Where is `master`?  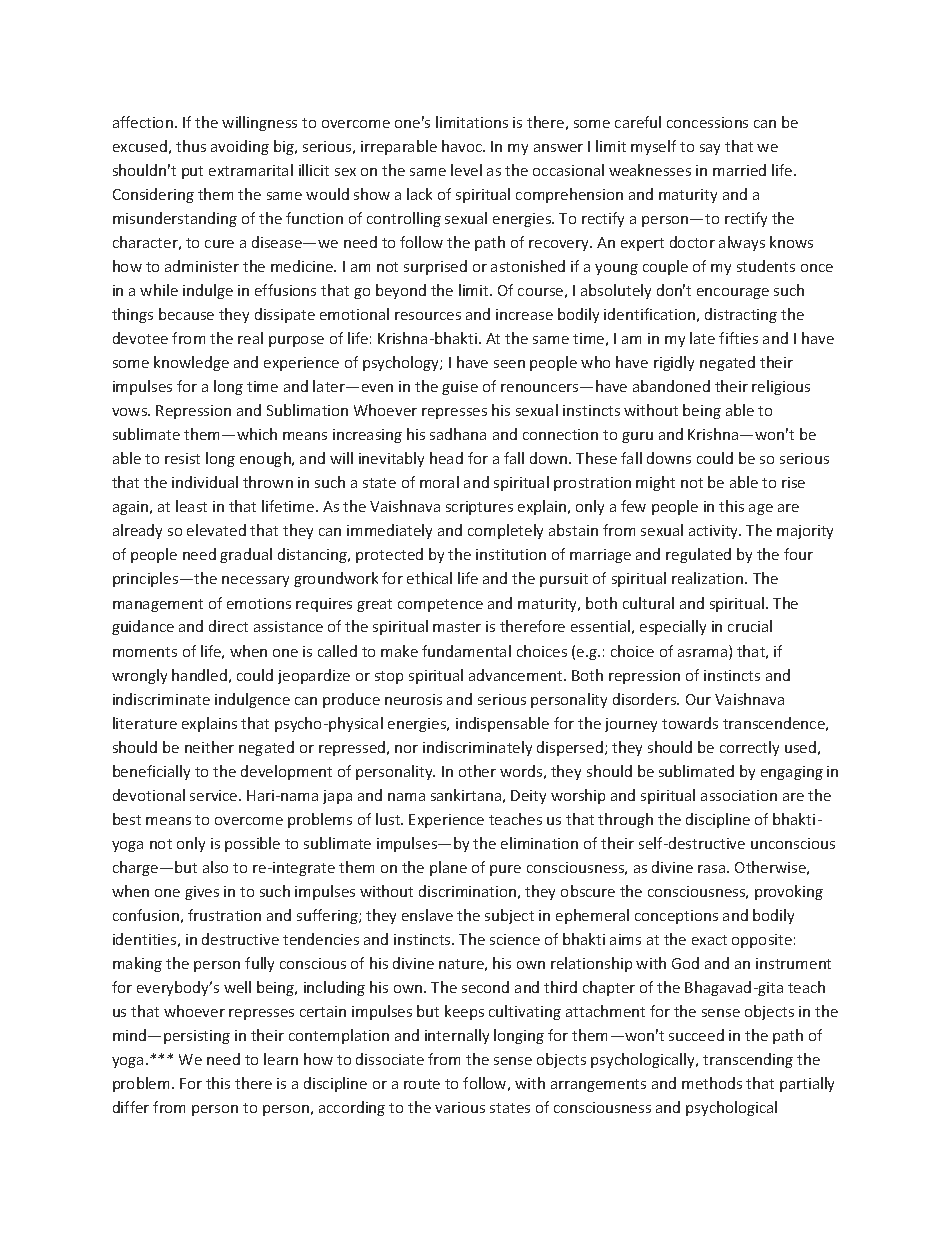 master is located at coordinates (457, 627).
